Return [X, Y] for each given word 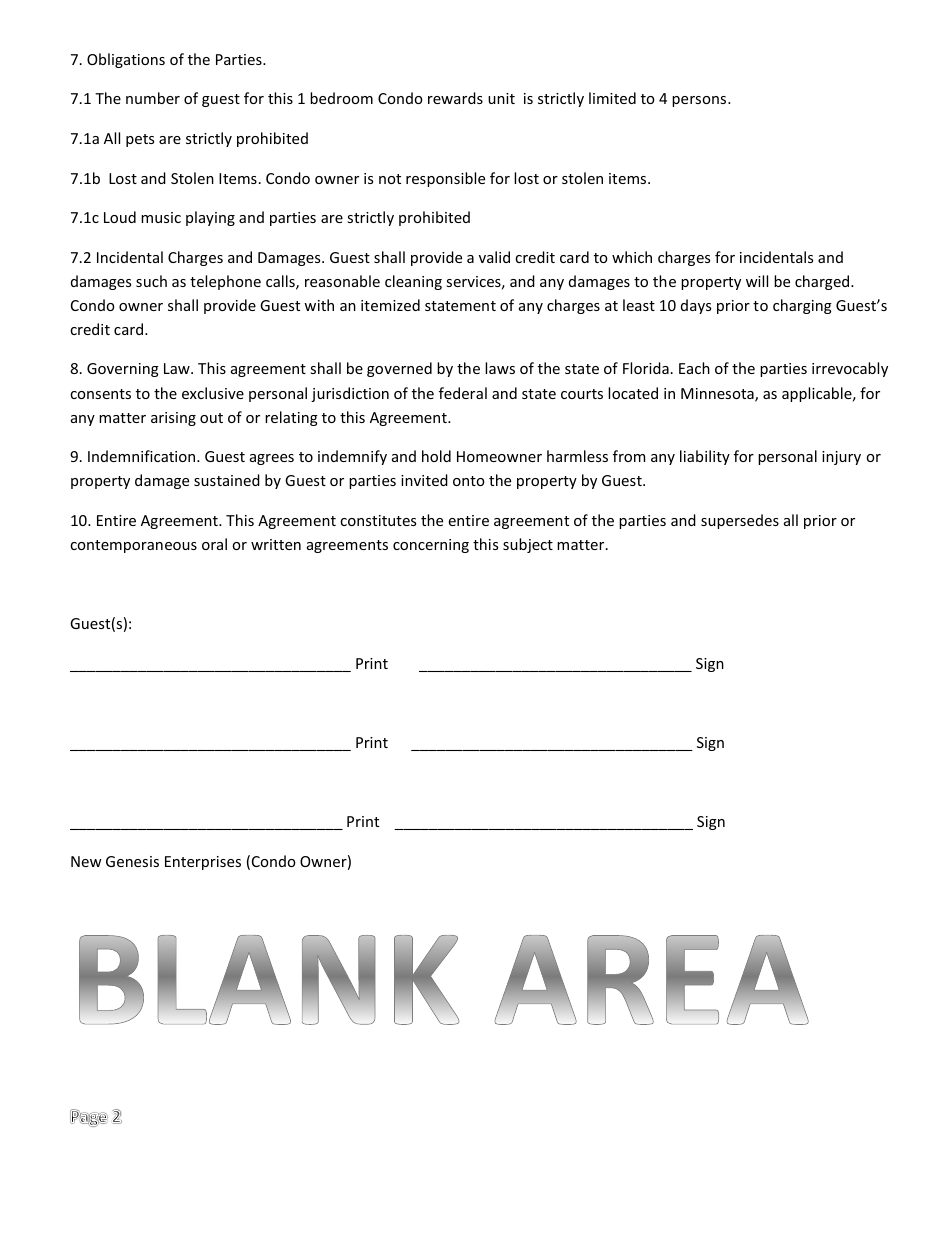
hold [436, 456]
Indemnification [143, 456]
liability [705, 457]
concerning [431, 546]
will [757, 281]
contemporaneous [133, 546]
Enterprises [203, 863]
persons [700, 101]
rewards [455, 98]
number [153, 98]
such [151, 281]
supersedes [740, 521]
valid [494, 257]
